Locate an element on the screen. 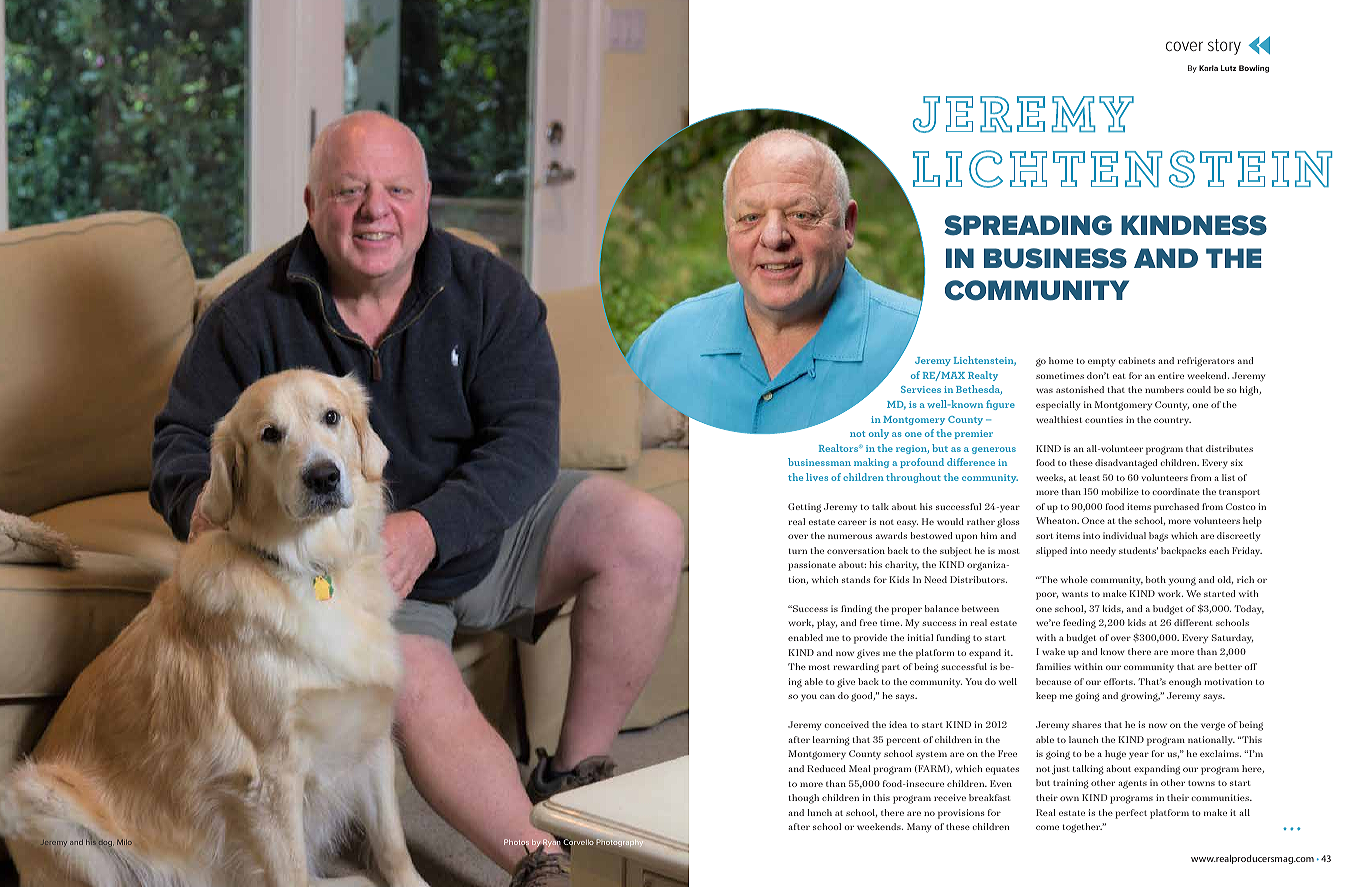 This screenshot has width=1372, height=887. home is located at coordinates (1061, 360).
